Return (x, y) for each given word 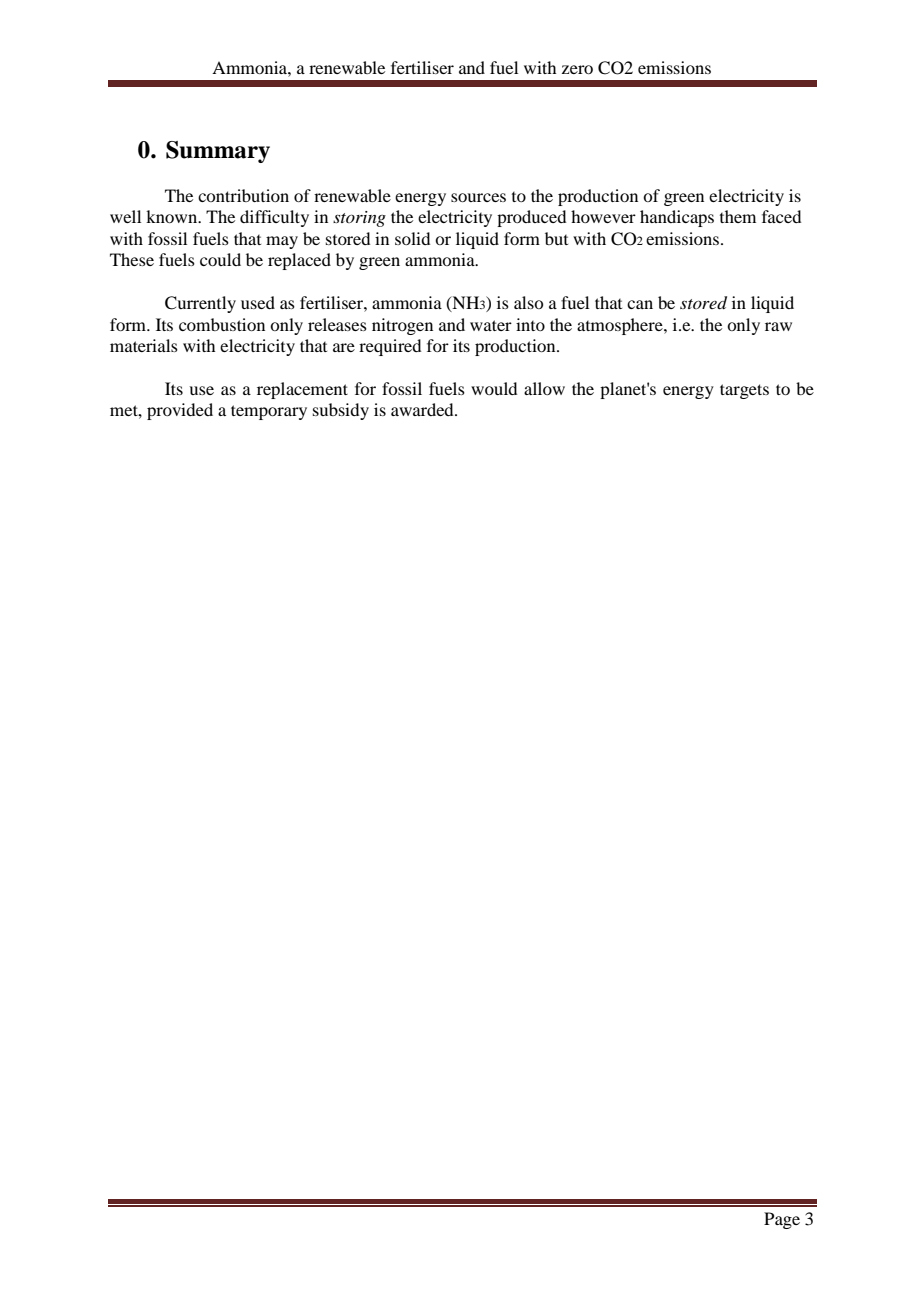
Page (782, 1220)
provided (180, 411)
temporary (269, 412)
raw (778, 326)
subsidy (341, 411)
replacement (302, 390)
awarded (423, 409)
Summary (218, 152)
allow (544, 388)
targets (744, 391)
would (494, 388)
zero (577, 69)
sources (478, 197)
